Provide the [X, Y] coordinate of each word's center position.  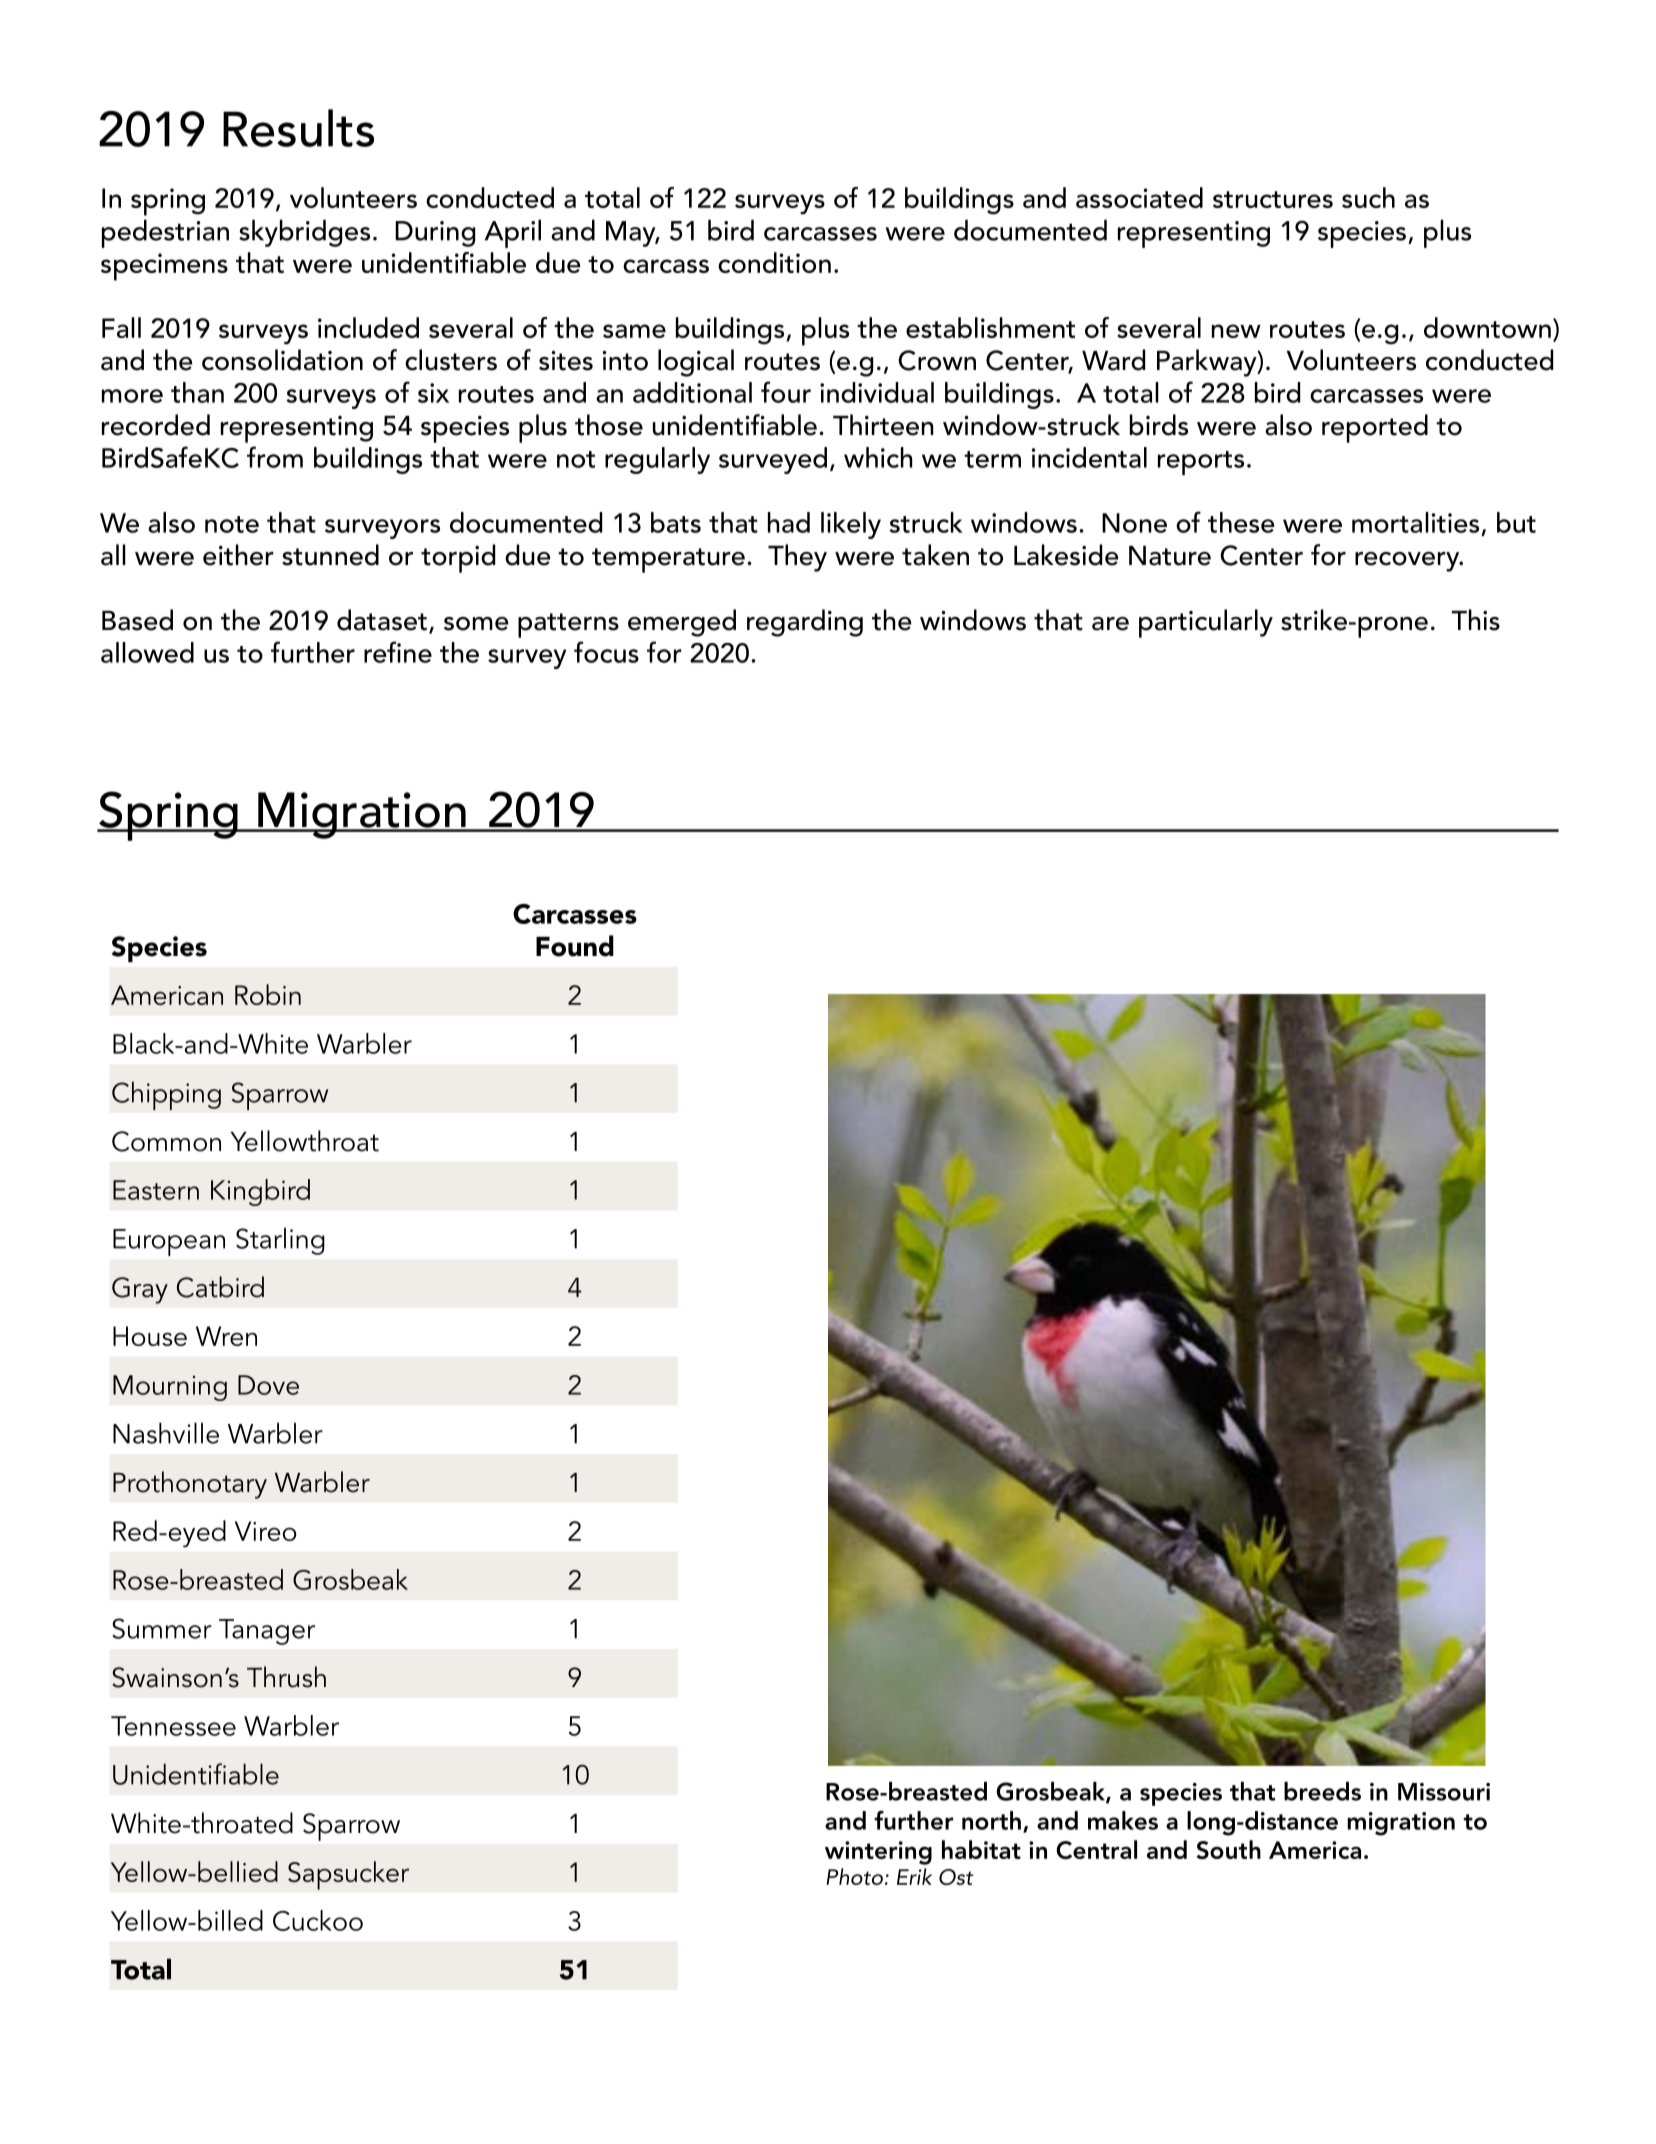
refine [398, 652]
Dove [268, 1385]
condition [774, 262]
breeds [1322, 1791]
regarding [805, 623]
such [1368, 197]
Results [298, 128]
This [1475, 620]
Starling [280, 1241]
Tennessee [173, 1726]
